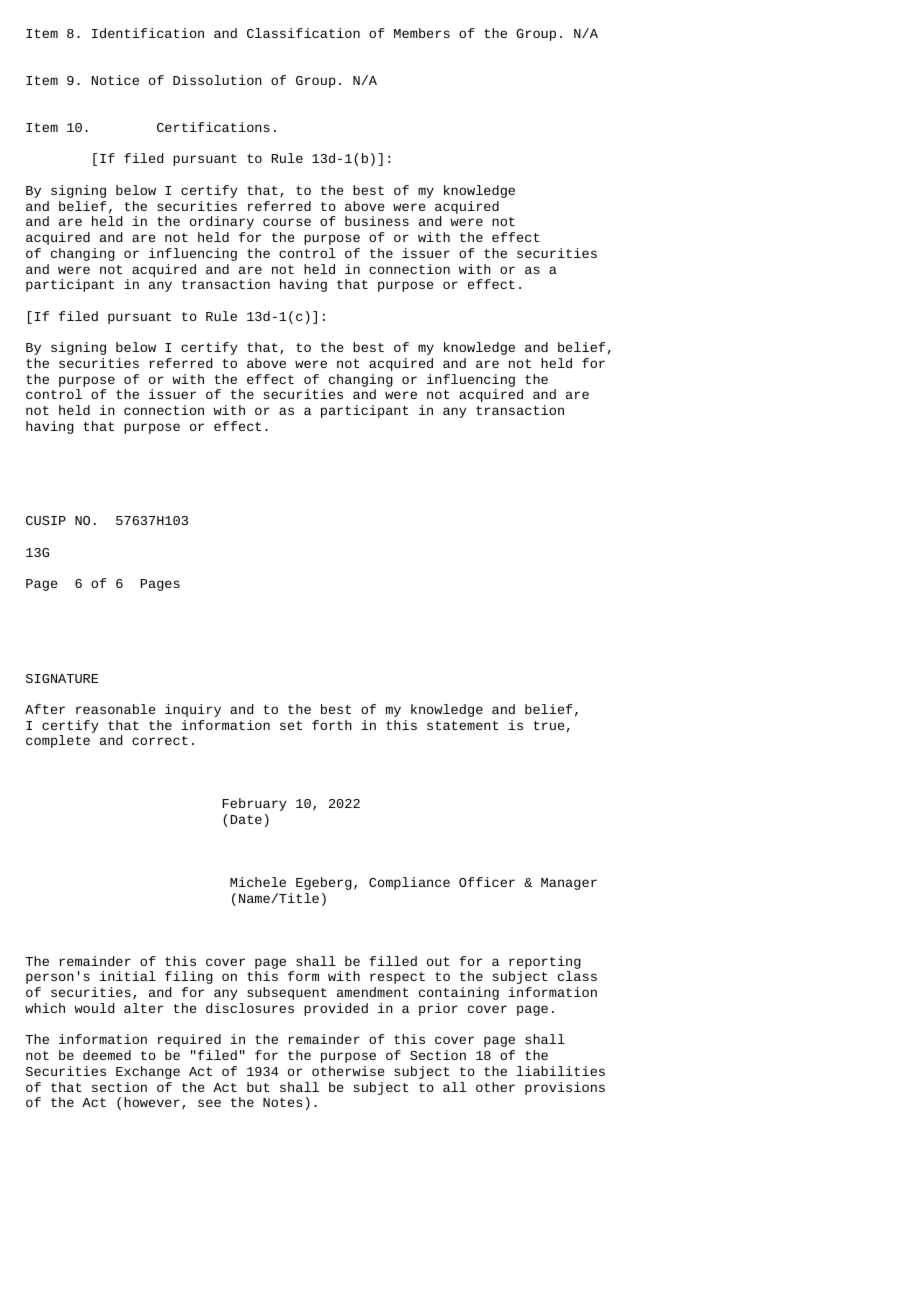 This page has width=924, height=1308. What do you see at coordinates (291, 725) in the page?
I see `set` at bounding box center [291, 725].
